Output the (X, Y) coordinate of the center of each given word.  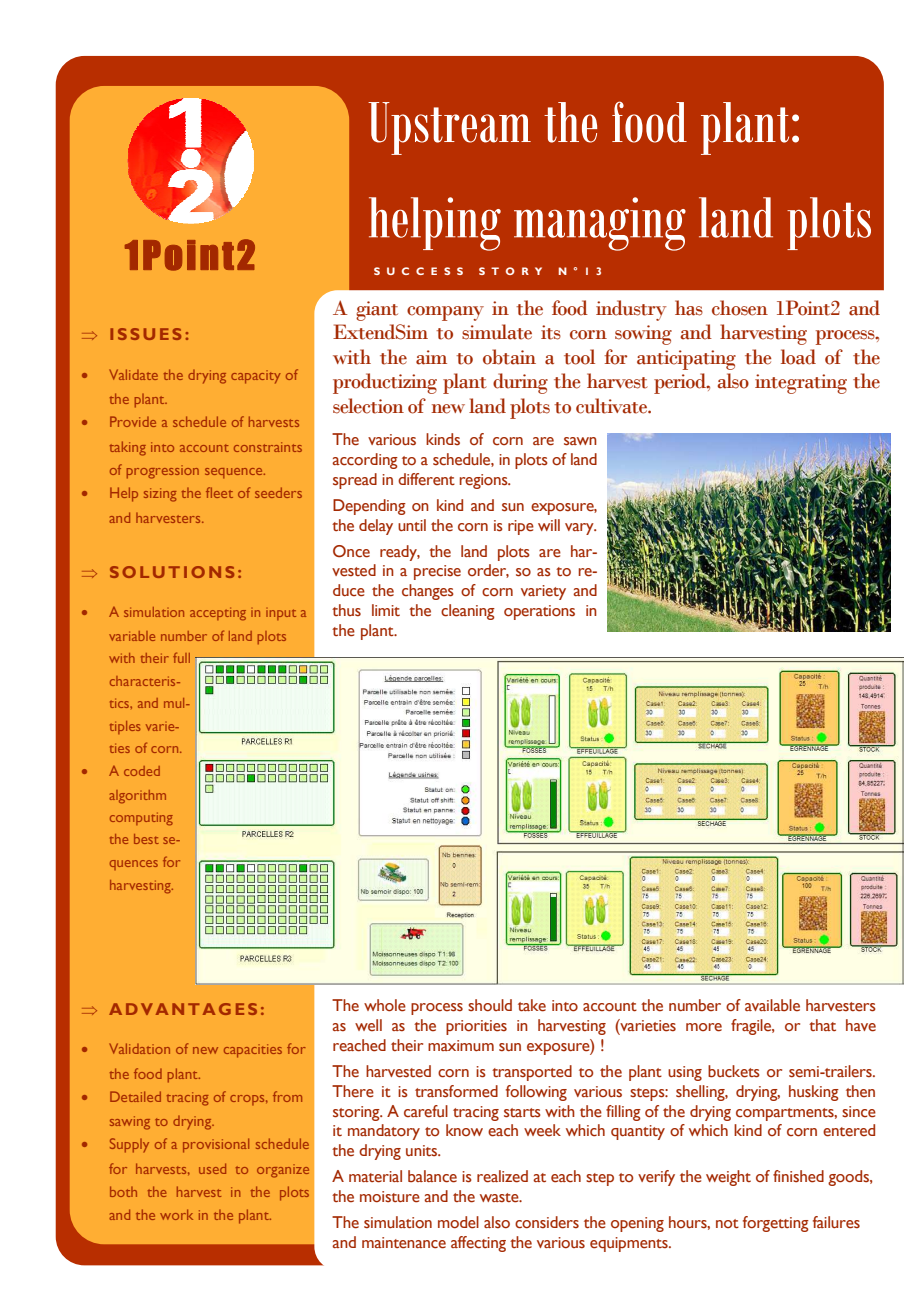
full (181, 657)
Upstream (449, 128)
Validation (139, 1048)
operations (539, 612)
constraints (268, 447)
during (520, 383)
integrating (801, 384)
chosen (740, 308)
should (490, 1005)
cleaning (468, 612)
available (772, 1005)
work (176, 1214)
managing (600, 224)
